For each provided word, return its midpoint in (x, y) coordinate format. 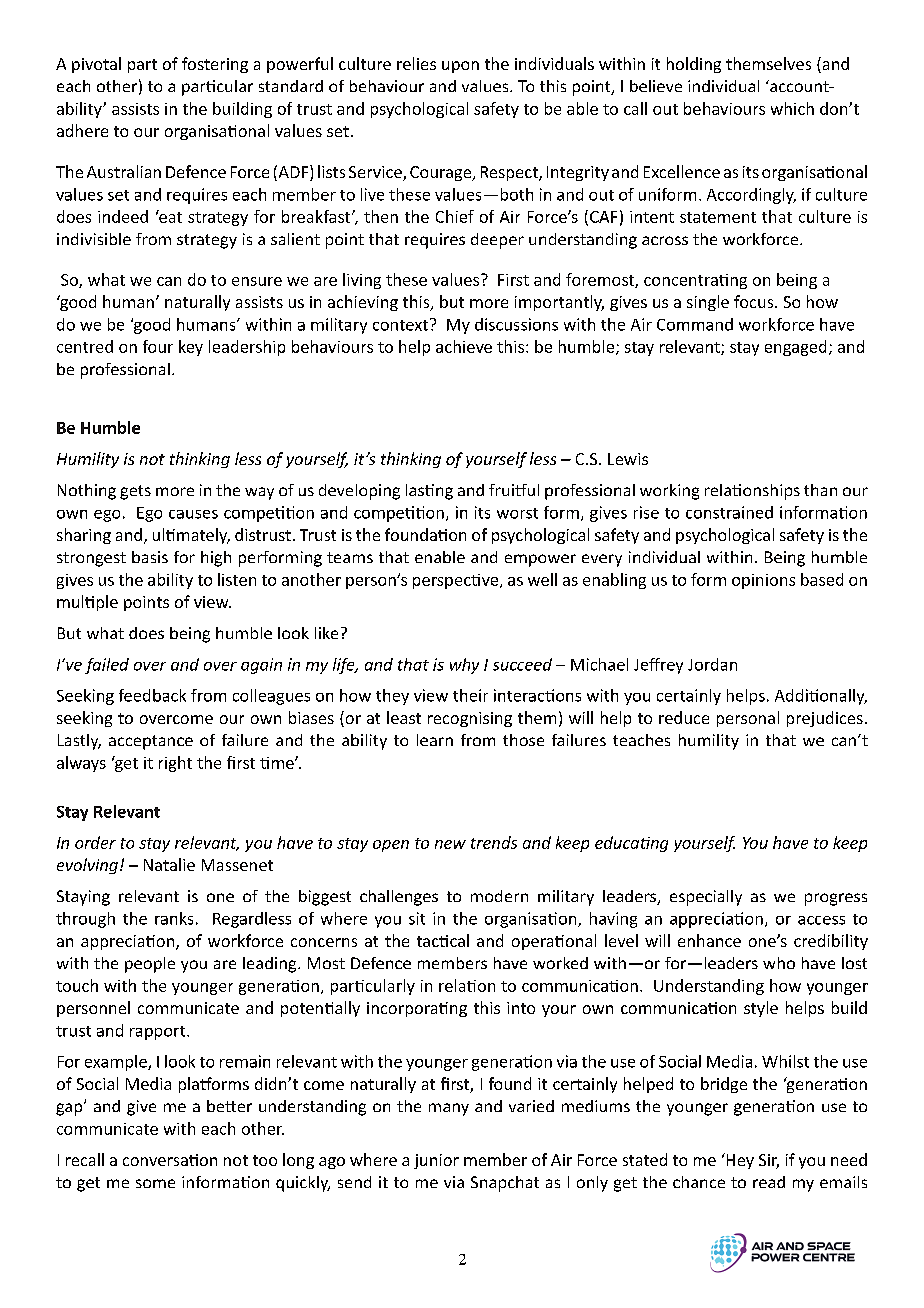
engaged (795, 348)
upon (460, 67)
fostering (215, 65)
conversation (170, 1160)
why (464, 666)
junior (436, 1161)
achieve (464, 346)
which (792, 108)
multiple (87, 603)
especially (706, 898)
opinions (763, 581)
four (158, 346)
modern (499, 896)
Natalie (169, 864)
